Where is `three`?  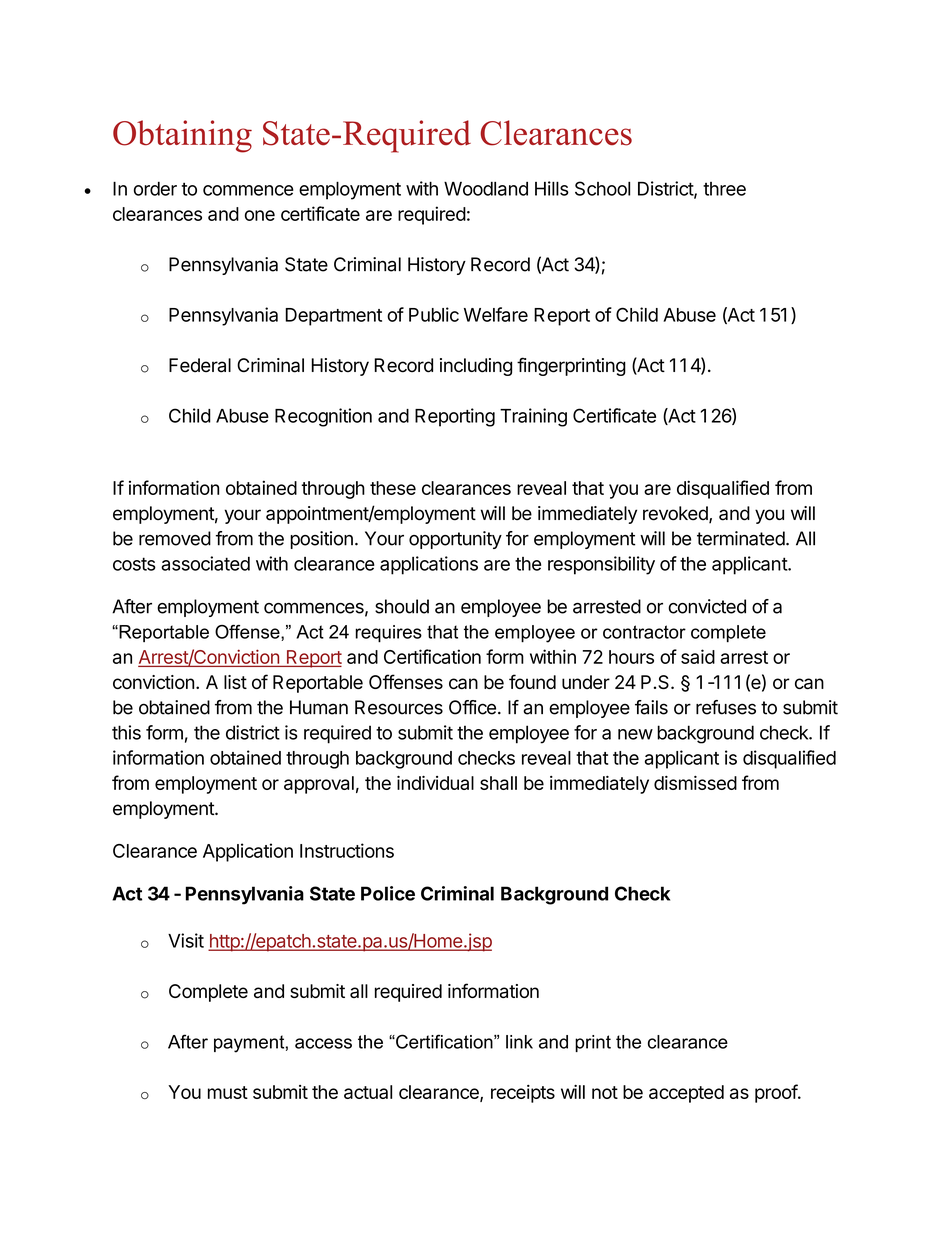 three is located at coordinates (724, 189).
